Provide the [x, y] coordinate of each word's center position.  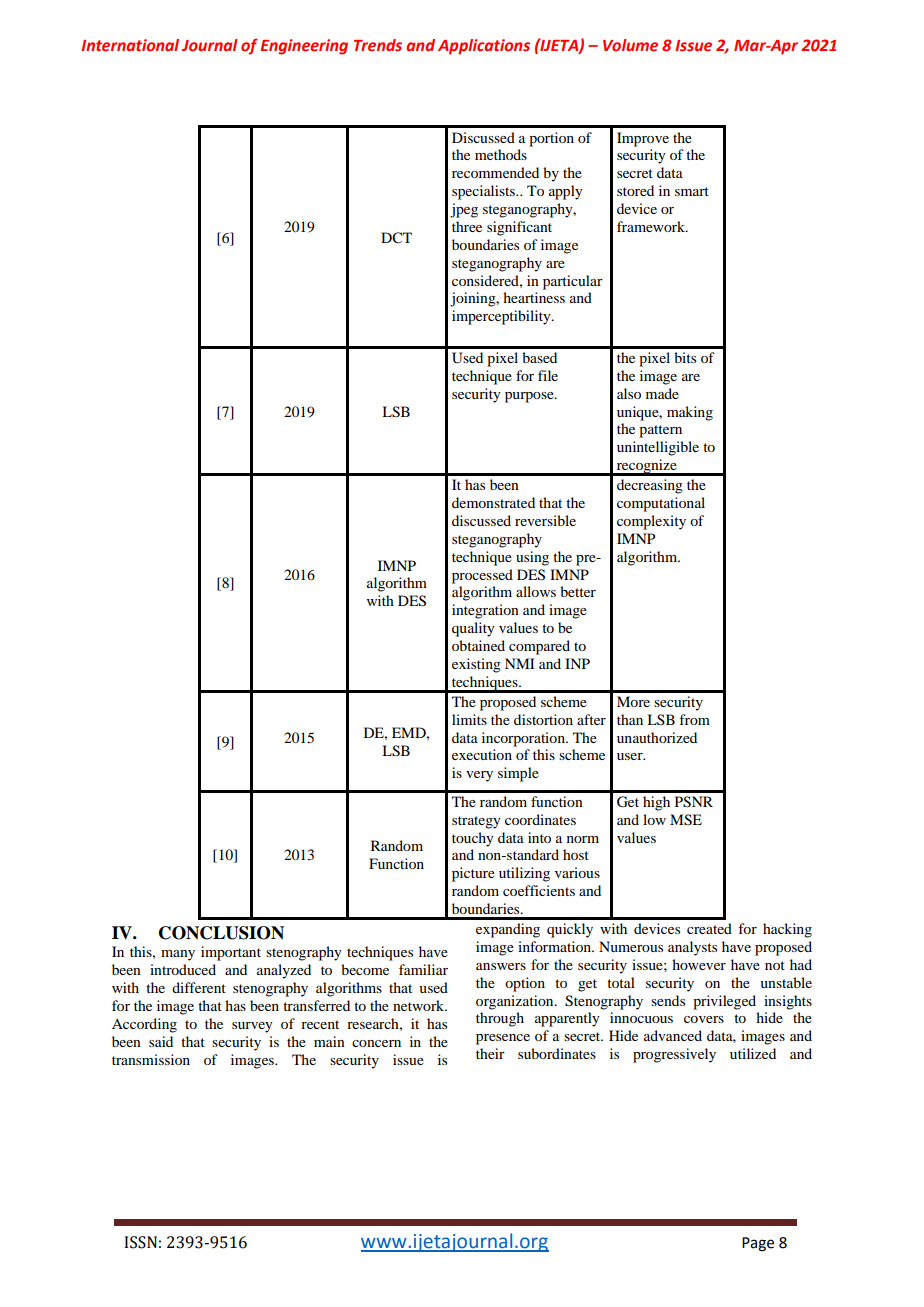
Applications [484, 47]
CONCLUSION [221, 933]
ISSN [140, 1242]
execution [482, 754]
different [199, 987]
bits [685, 357]
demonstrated [493, 502]
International [130, 45]
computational [661, 504]
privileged [724, 1002]
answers [501, 966]
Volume [630, 45]
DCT [396, 238]
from [694, 719]
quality [473, 629]
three [467, 226]
